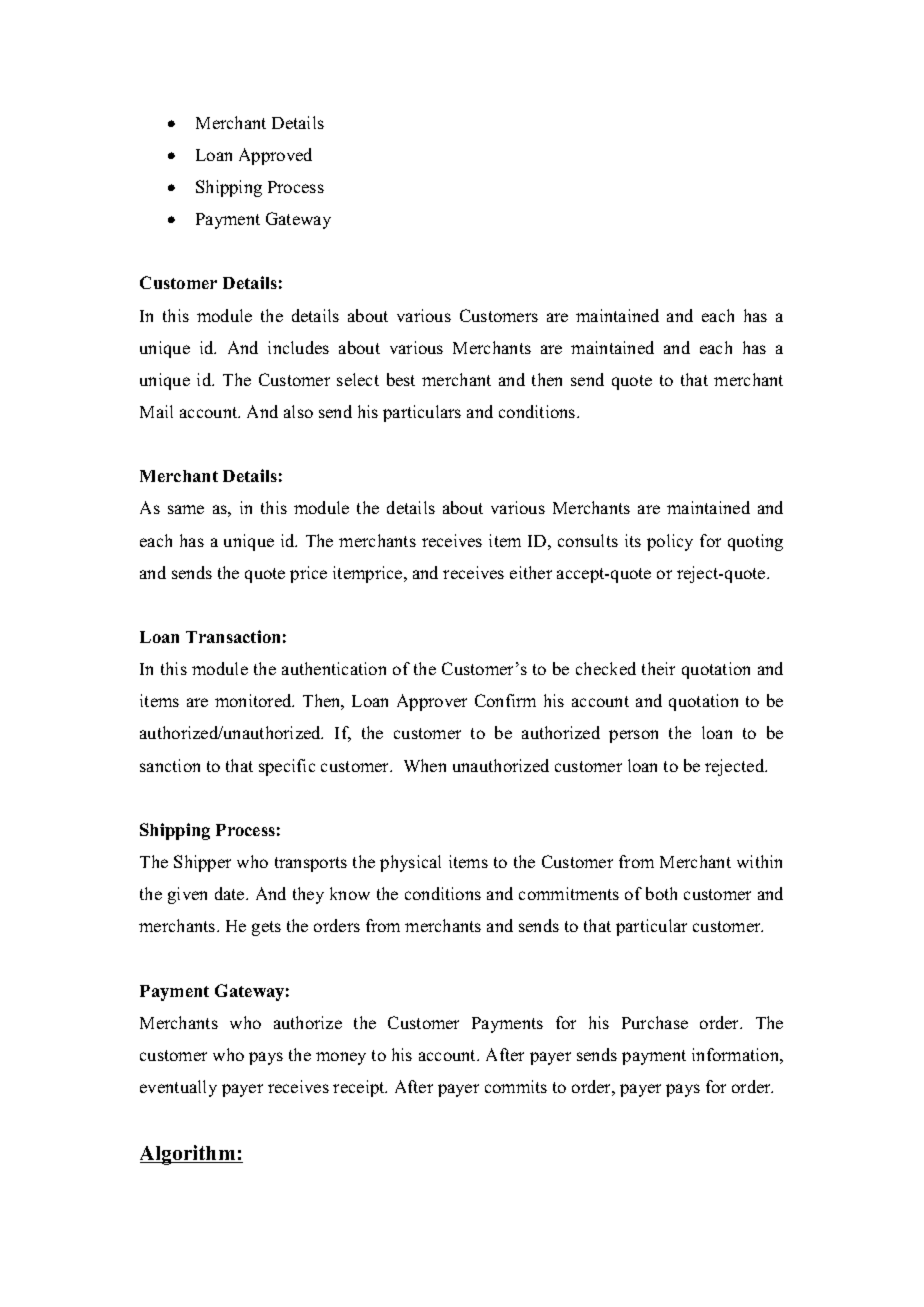 The height and width of the image is (1307, 924). Describe the element at coordinates (401, 379) in the image. I see `best` at that location.
